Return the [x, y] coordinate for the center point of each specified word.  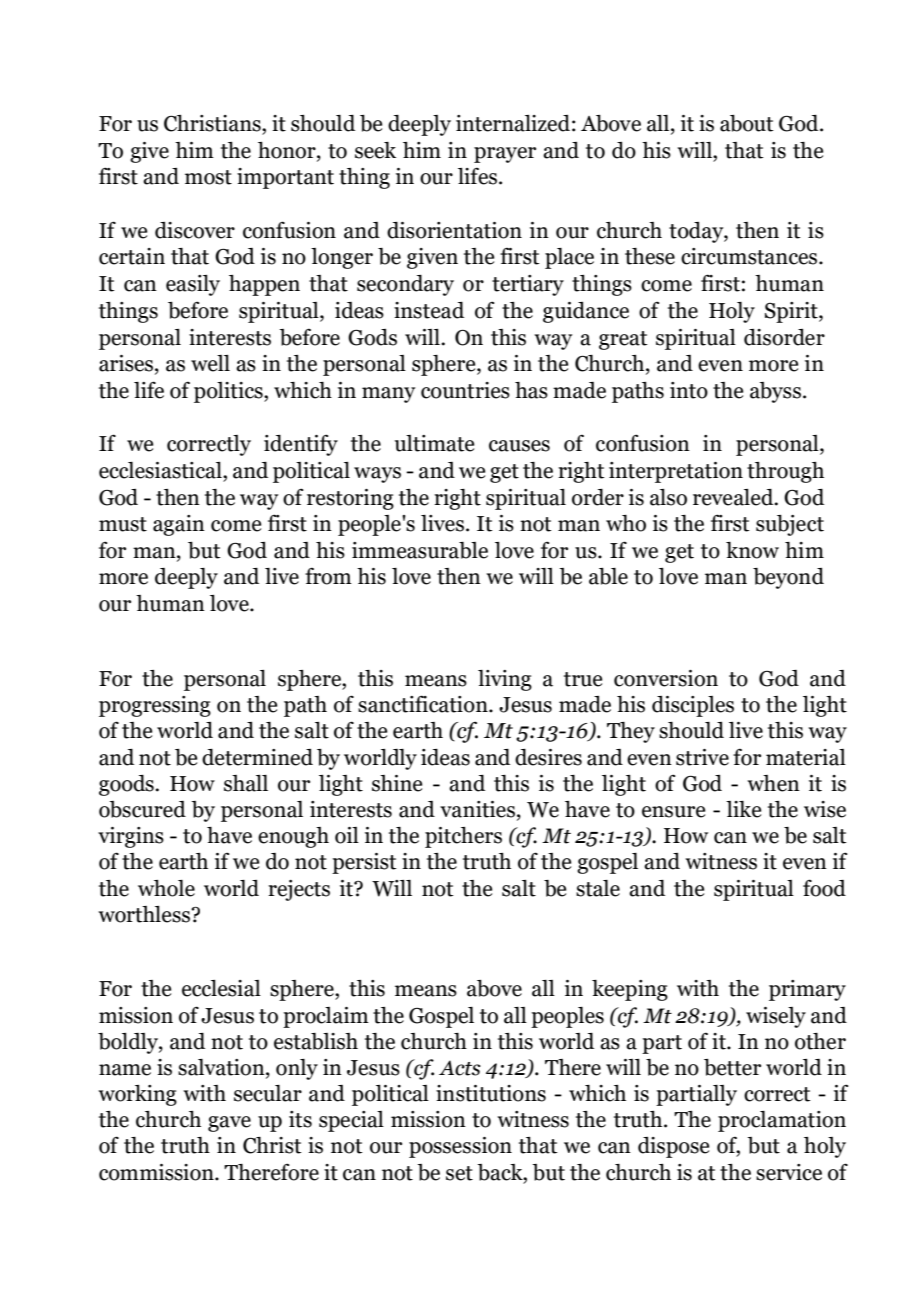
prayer [505, 155]
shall [246, 783]
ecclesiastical [161, 470]
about [747, 123]
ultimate [434, 443]
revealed [734, 497]
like [743, 809]
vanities [477, 809]
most [208, 177]
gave [229, 1124]
